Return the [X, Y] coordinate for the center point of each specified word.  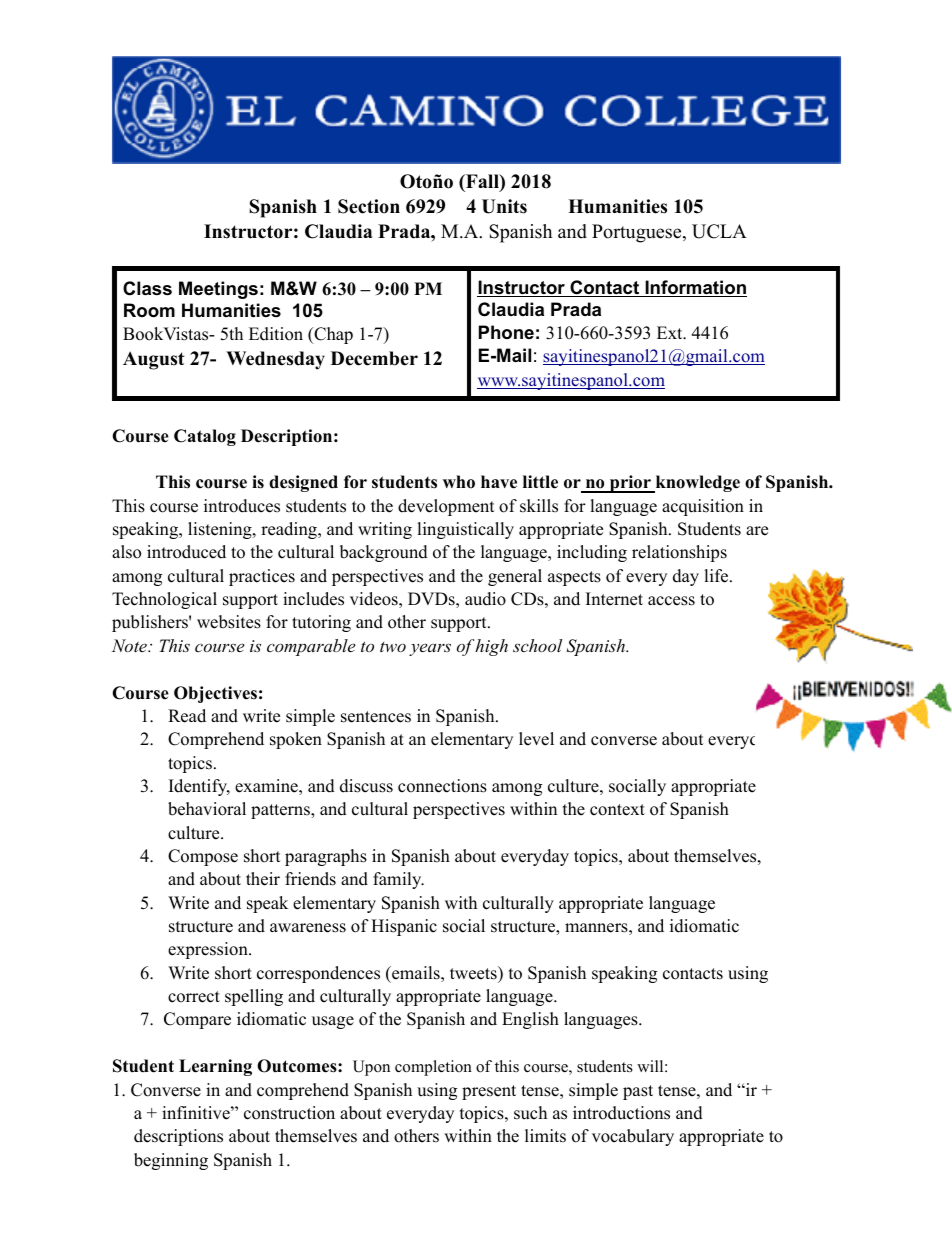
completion [433, 1068]
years [430, 649]
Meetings [218, 290]
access [671, 601]
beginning [171, 1161]
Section [369, 206]
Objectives [215, 694]
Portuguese [638, 233]
